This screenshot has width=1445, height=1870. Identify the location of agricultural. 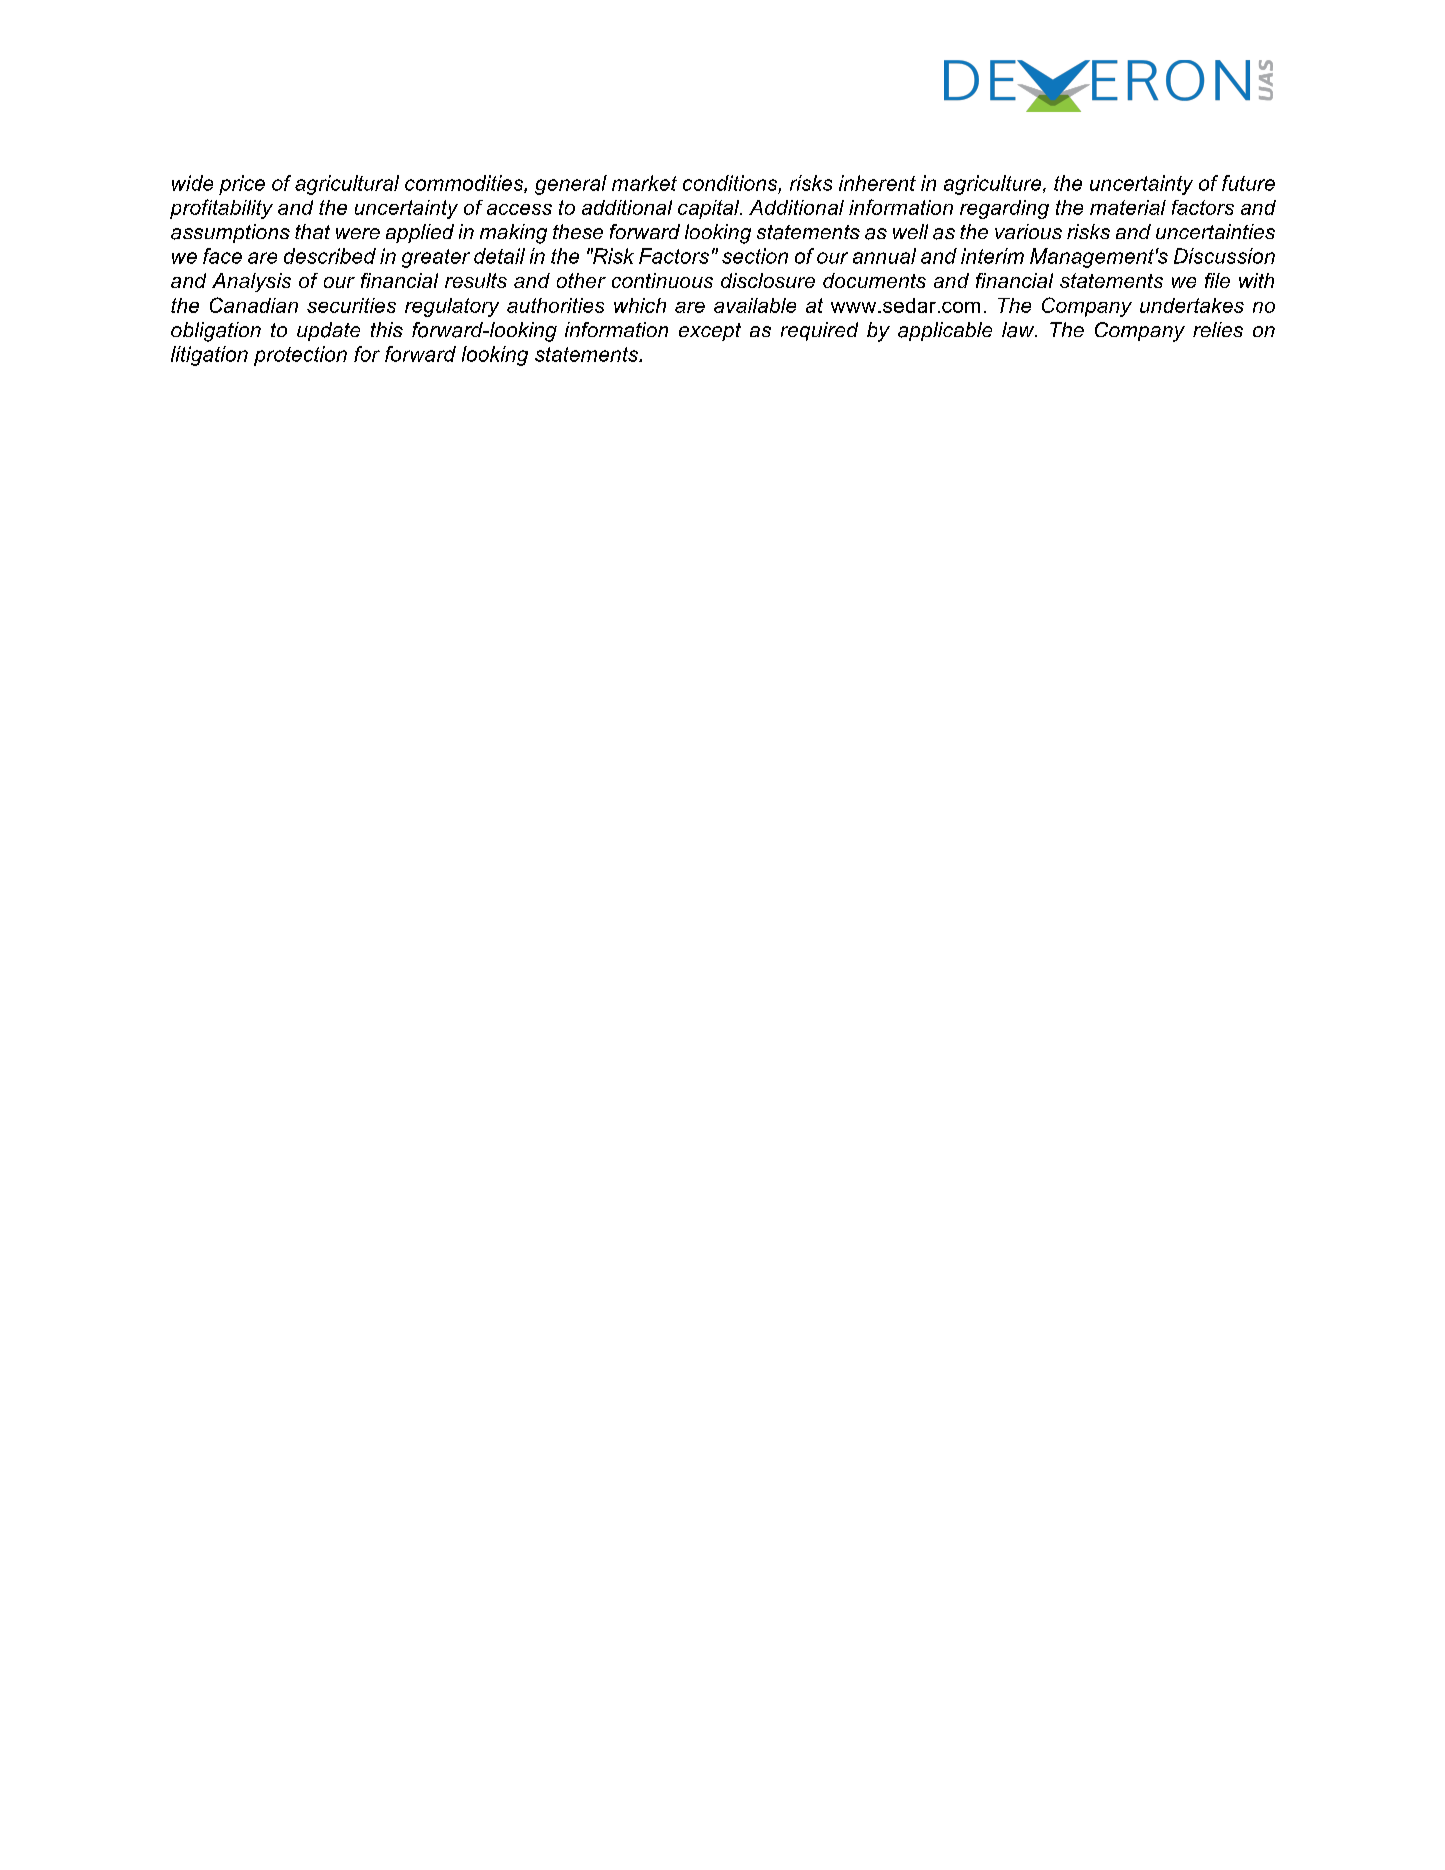
(347, 185).
